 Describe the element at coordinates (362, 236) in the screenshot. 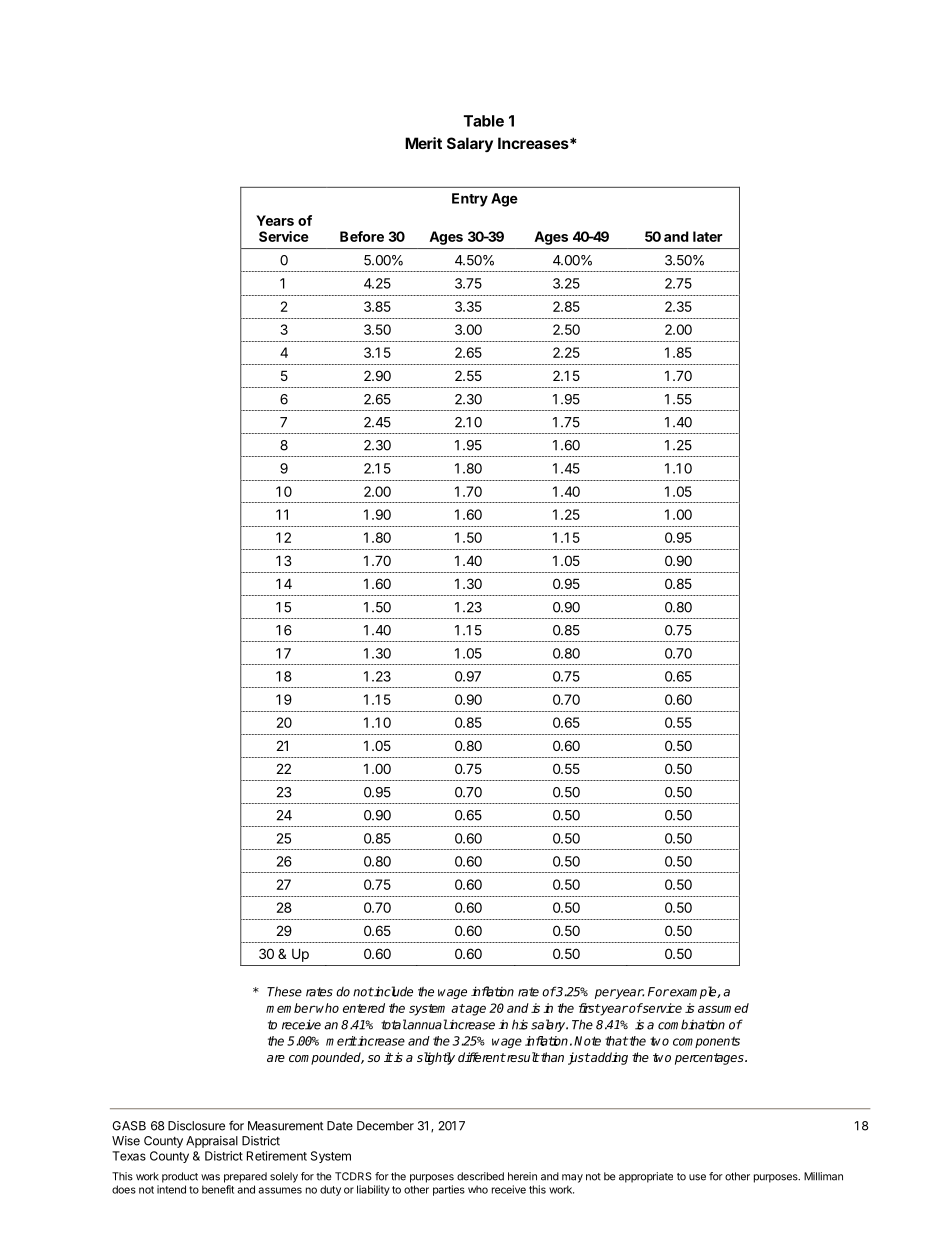

I see `Before` at that location.
